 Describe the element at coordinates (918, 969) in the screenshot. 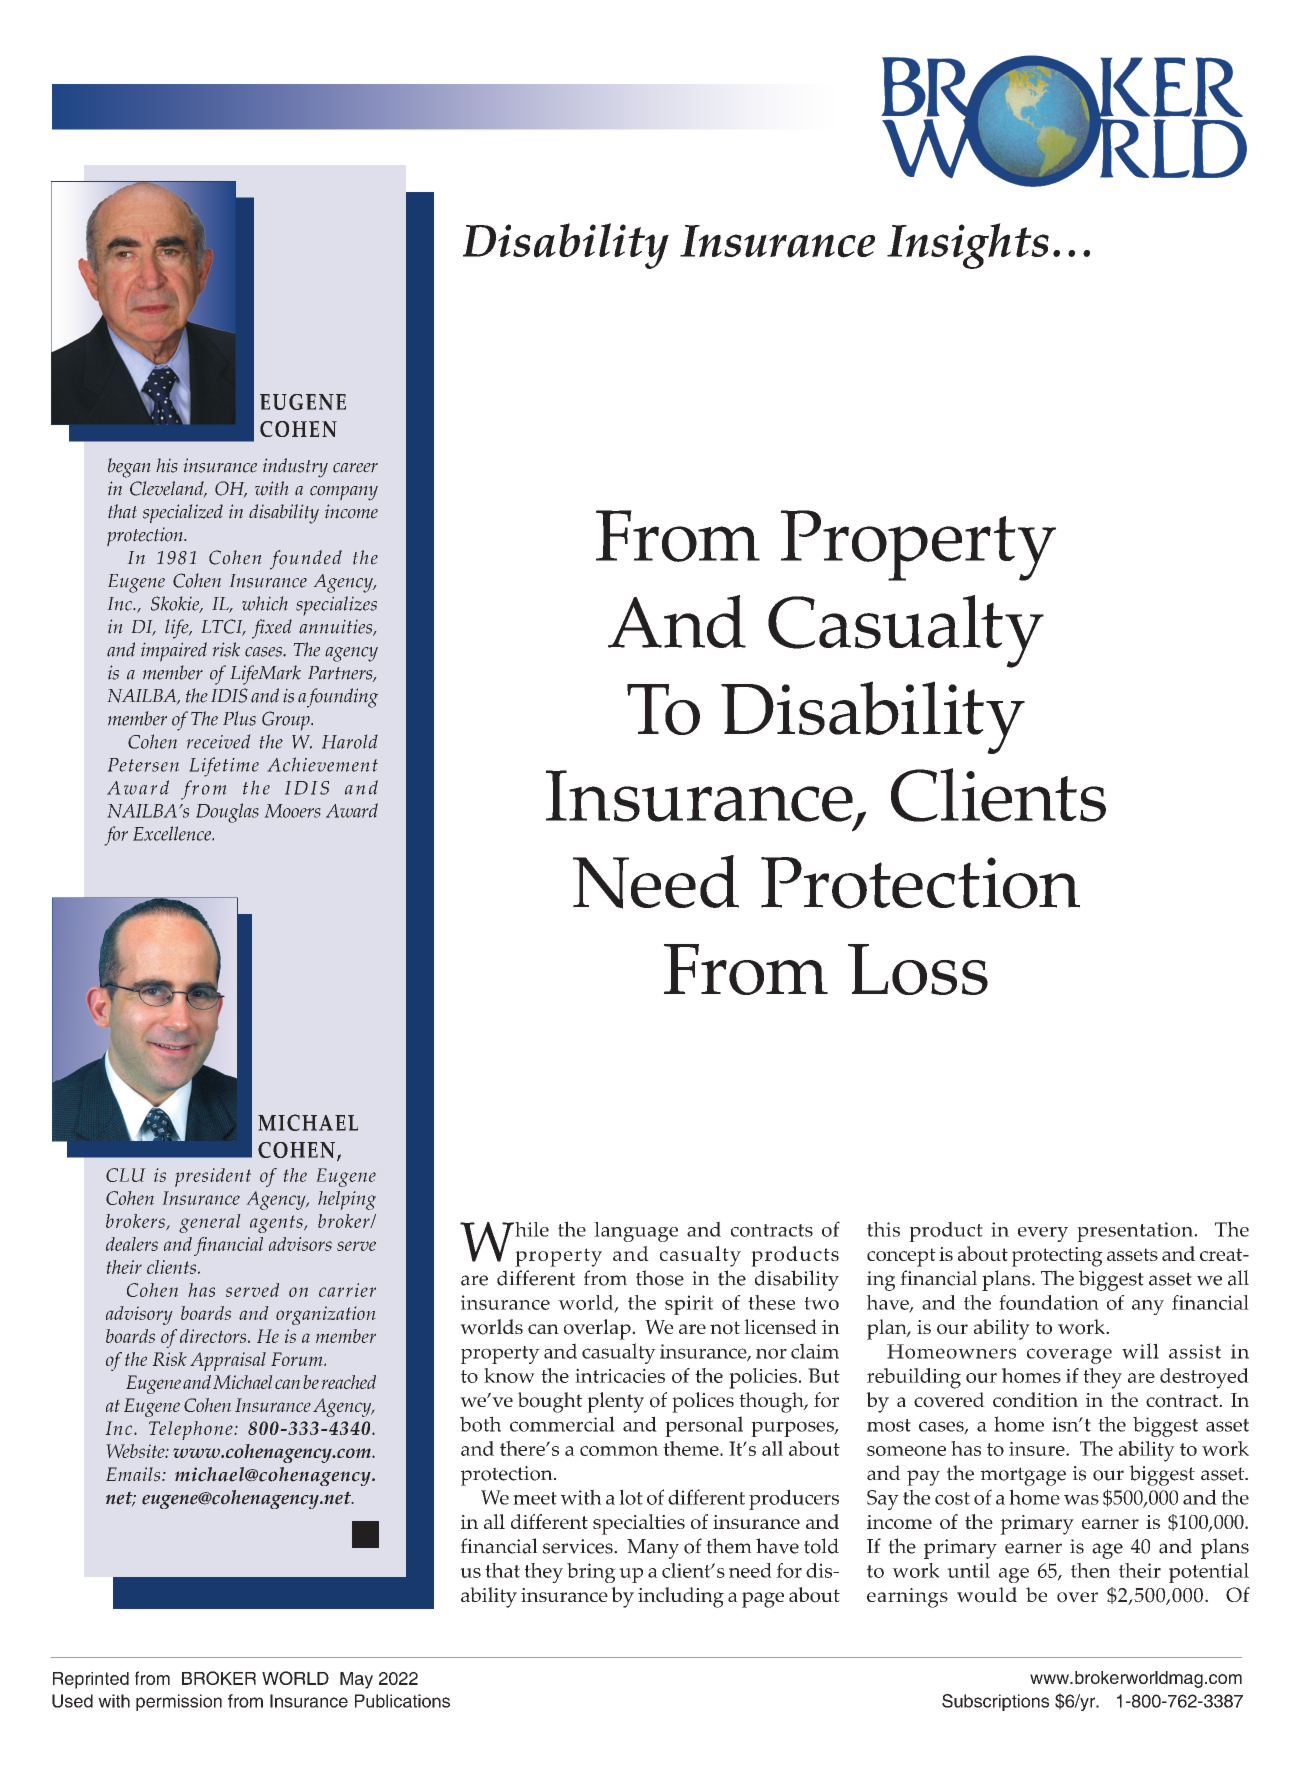

I see `Loss` at that location.
